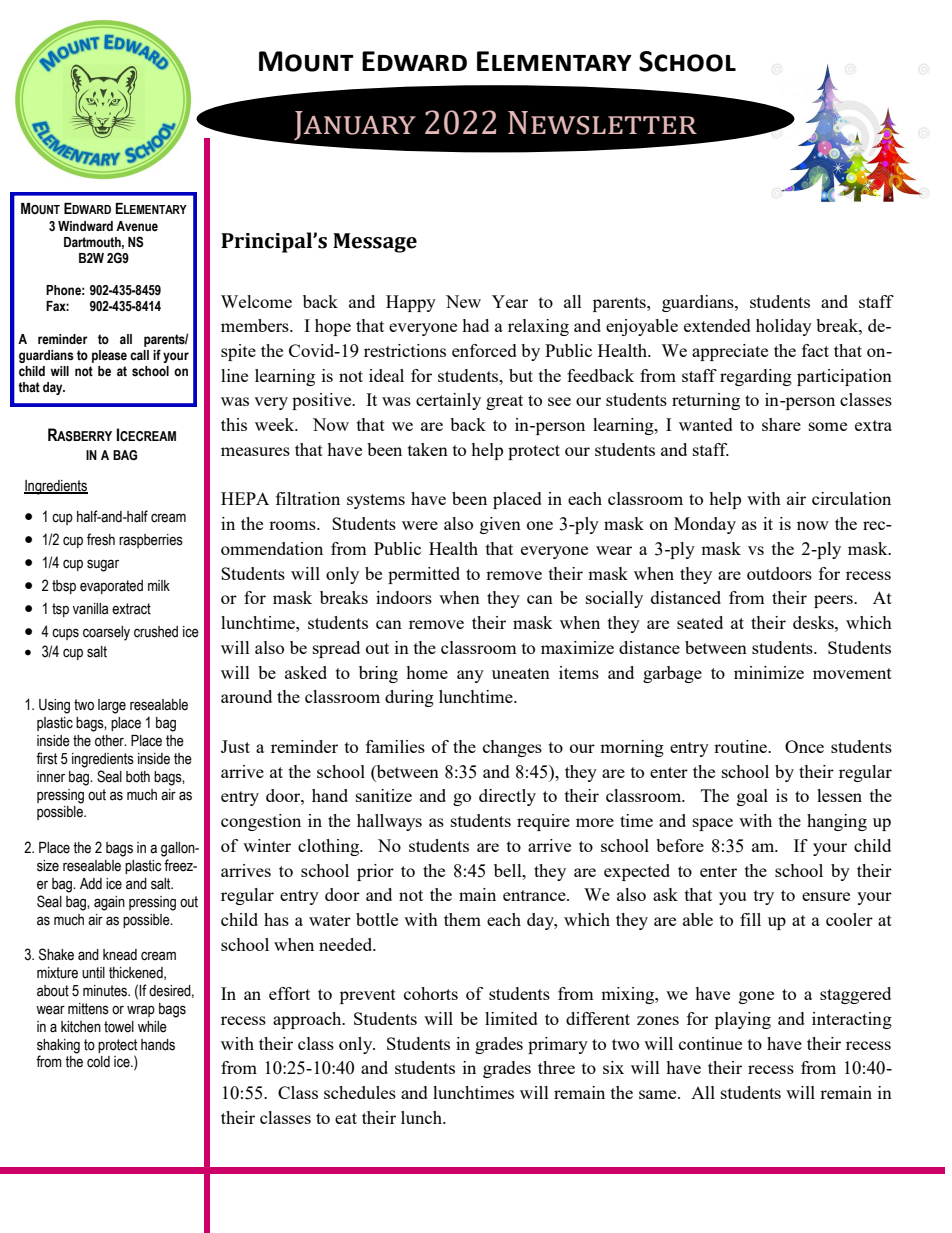 This image has width=952, height=1233. I want to click on cold, so click(98, 1062).
